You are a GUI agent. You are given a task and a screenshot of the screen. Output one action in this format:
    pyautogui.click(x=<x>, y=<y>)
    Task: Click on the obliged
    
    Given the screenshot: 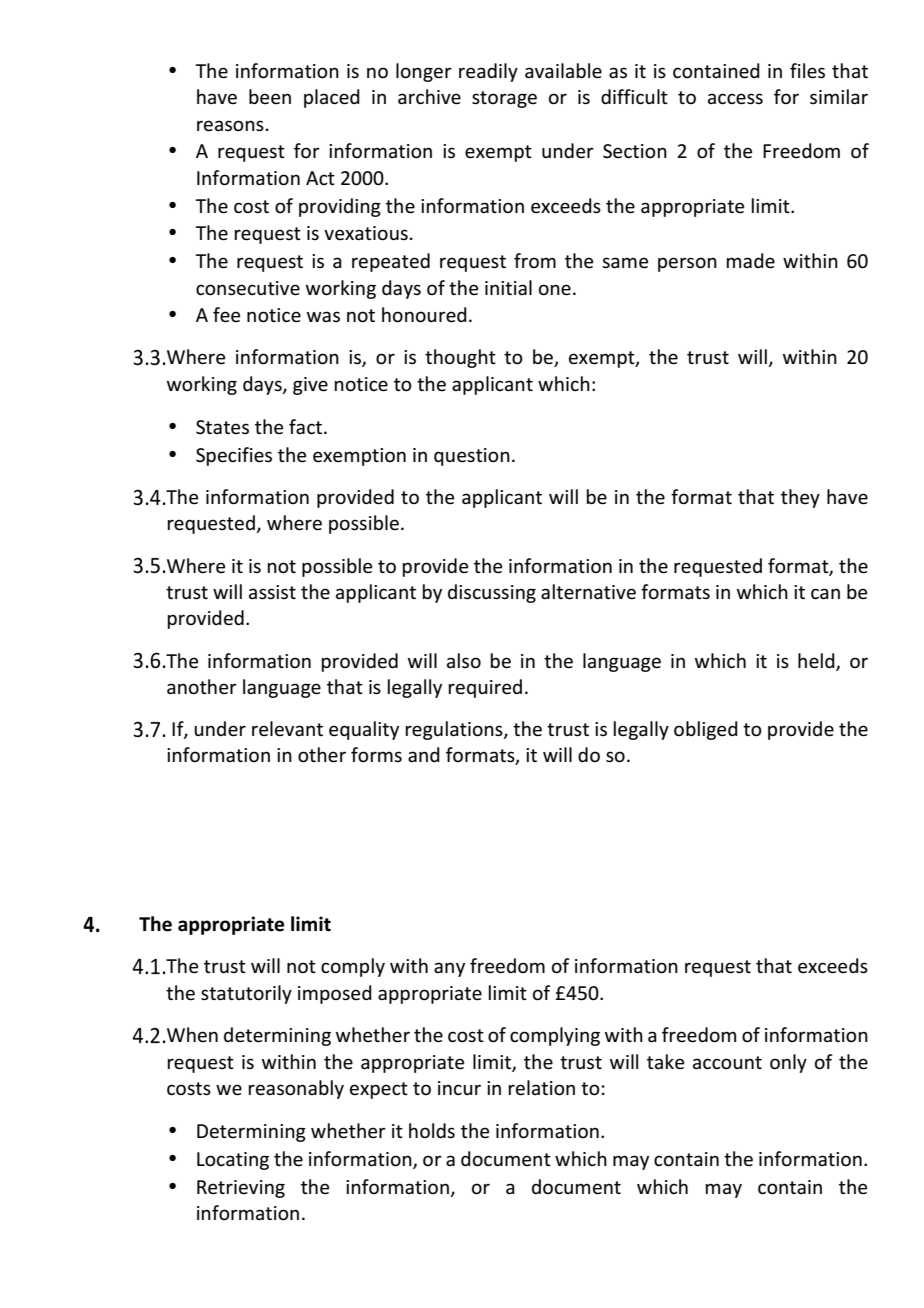 What is the action you would take?
    pyautogui.click(x=706, y=730)
